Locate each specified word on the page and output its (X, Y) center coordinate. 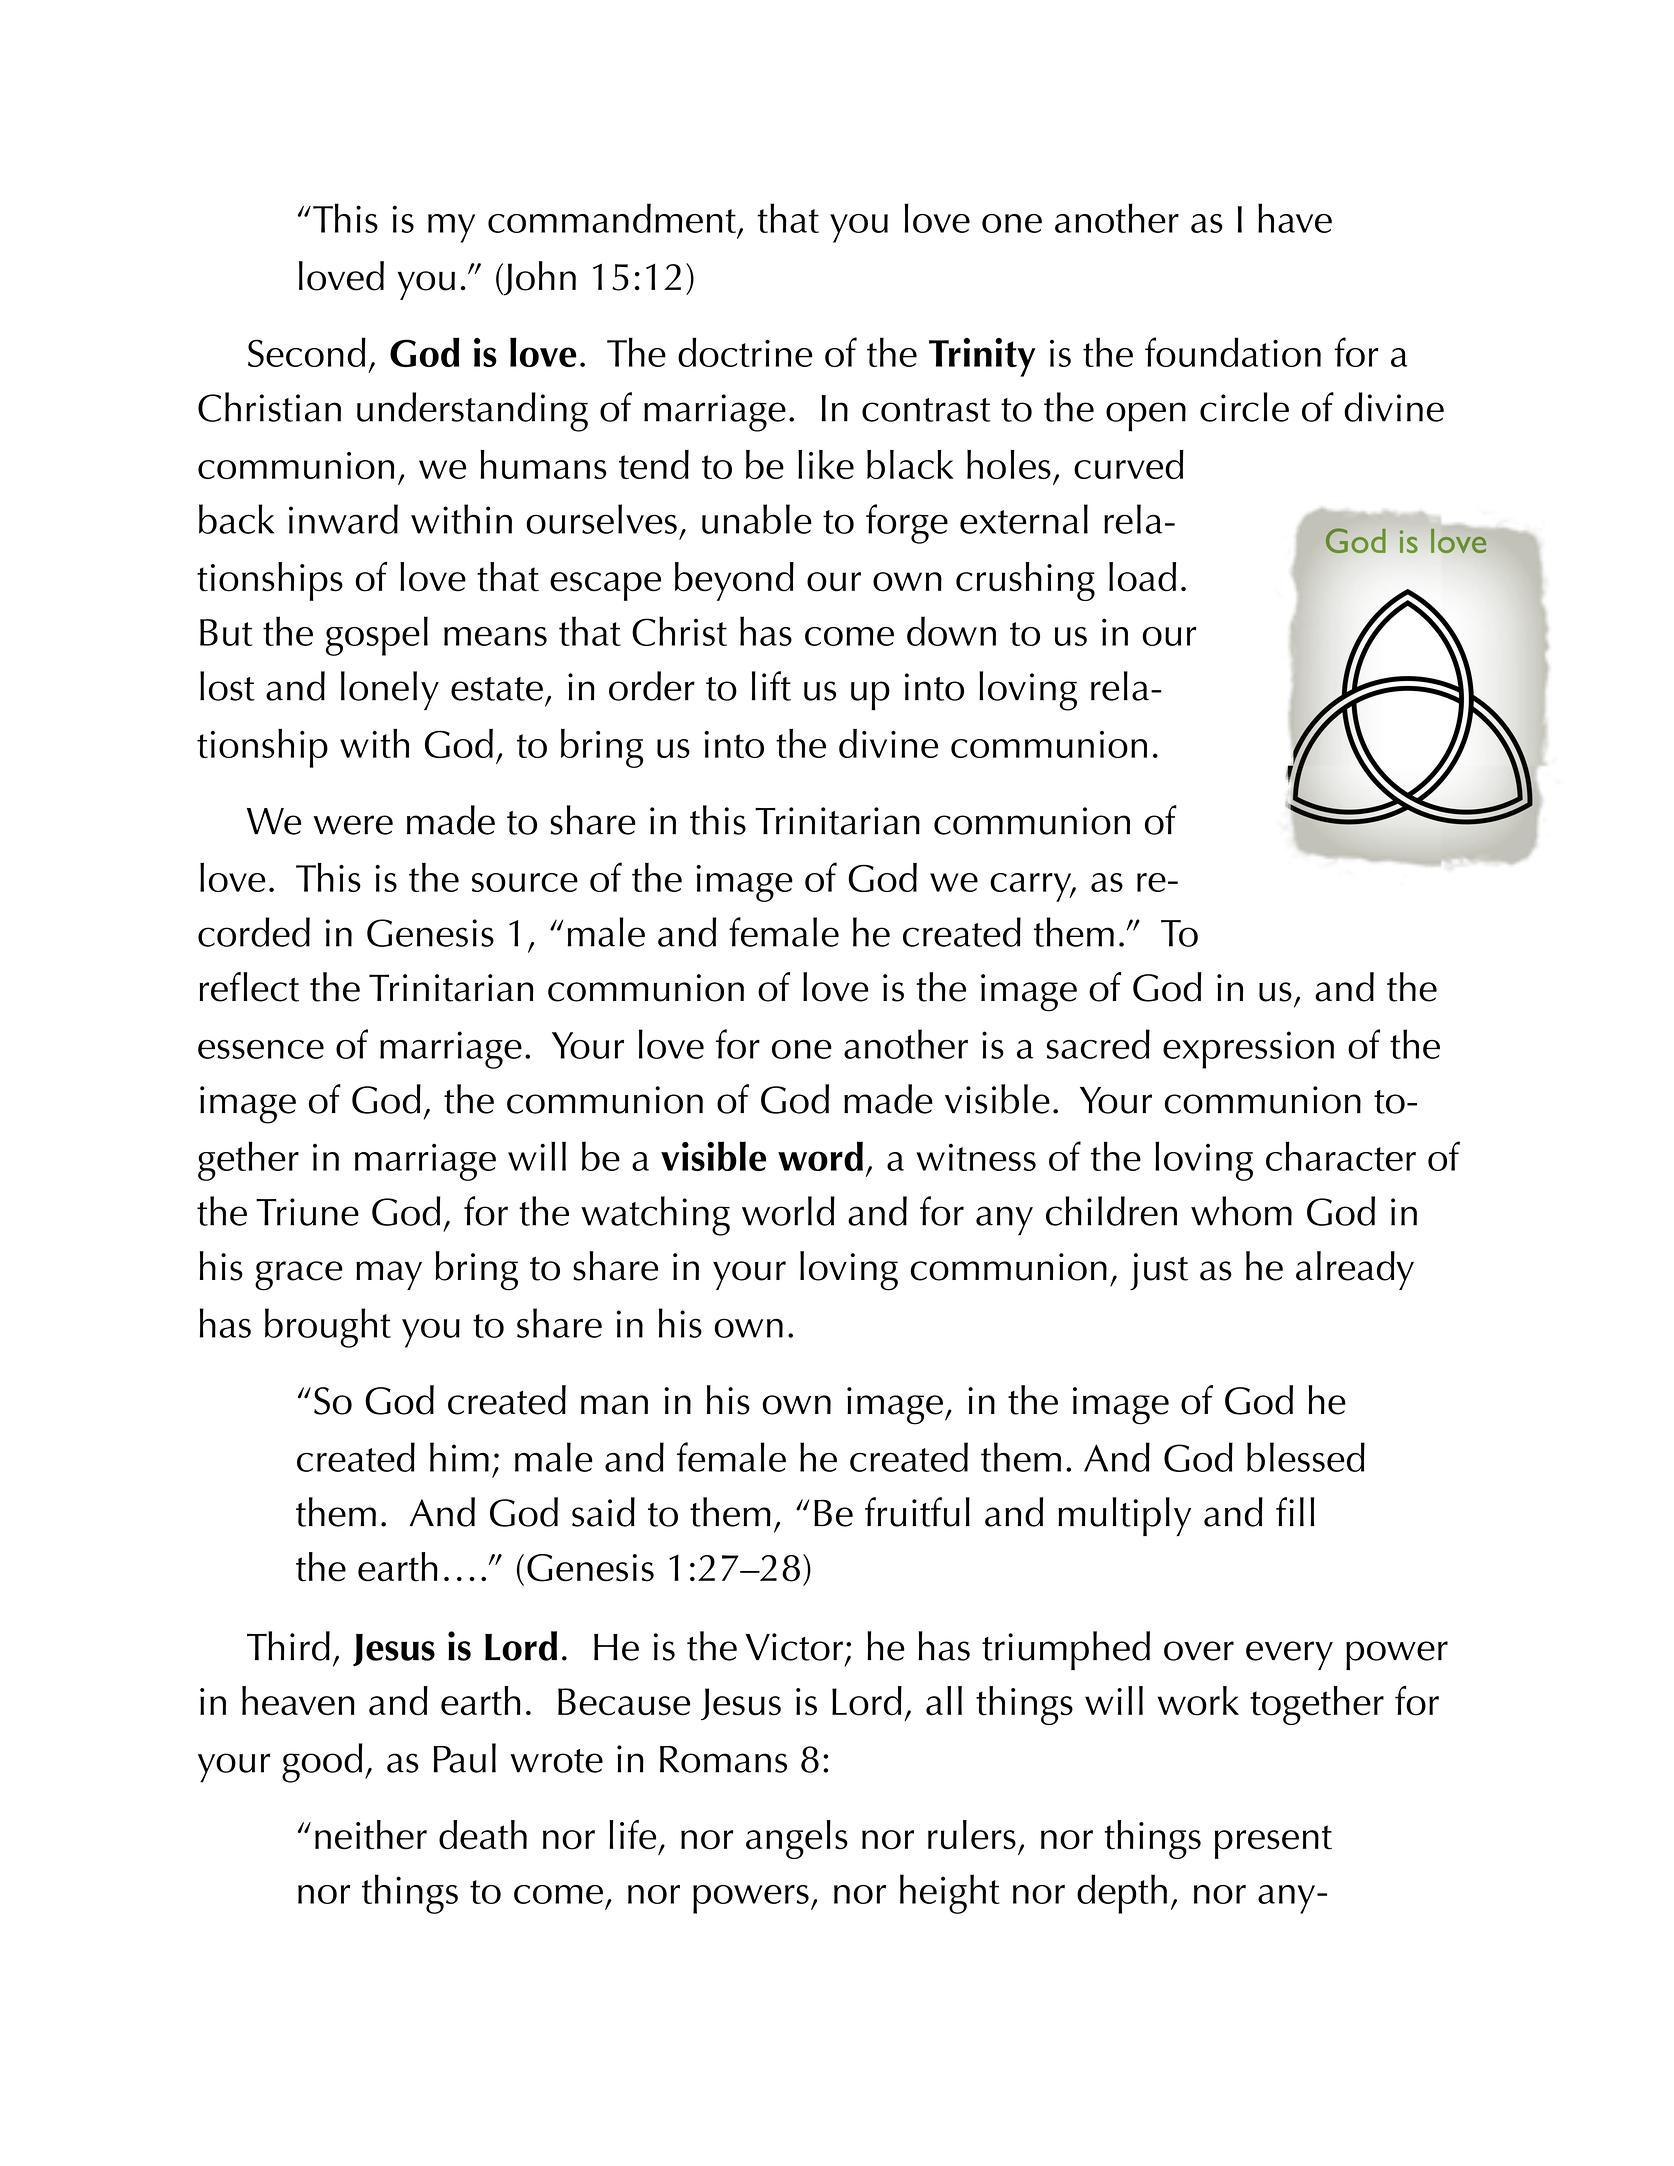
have (1295, 218)
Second (307, 352)
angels (797, 1839)
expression (1248, 1050)
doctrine (745, 352)
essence (261, 1049)
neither (371, 1835)
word (820, 1156)
